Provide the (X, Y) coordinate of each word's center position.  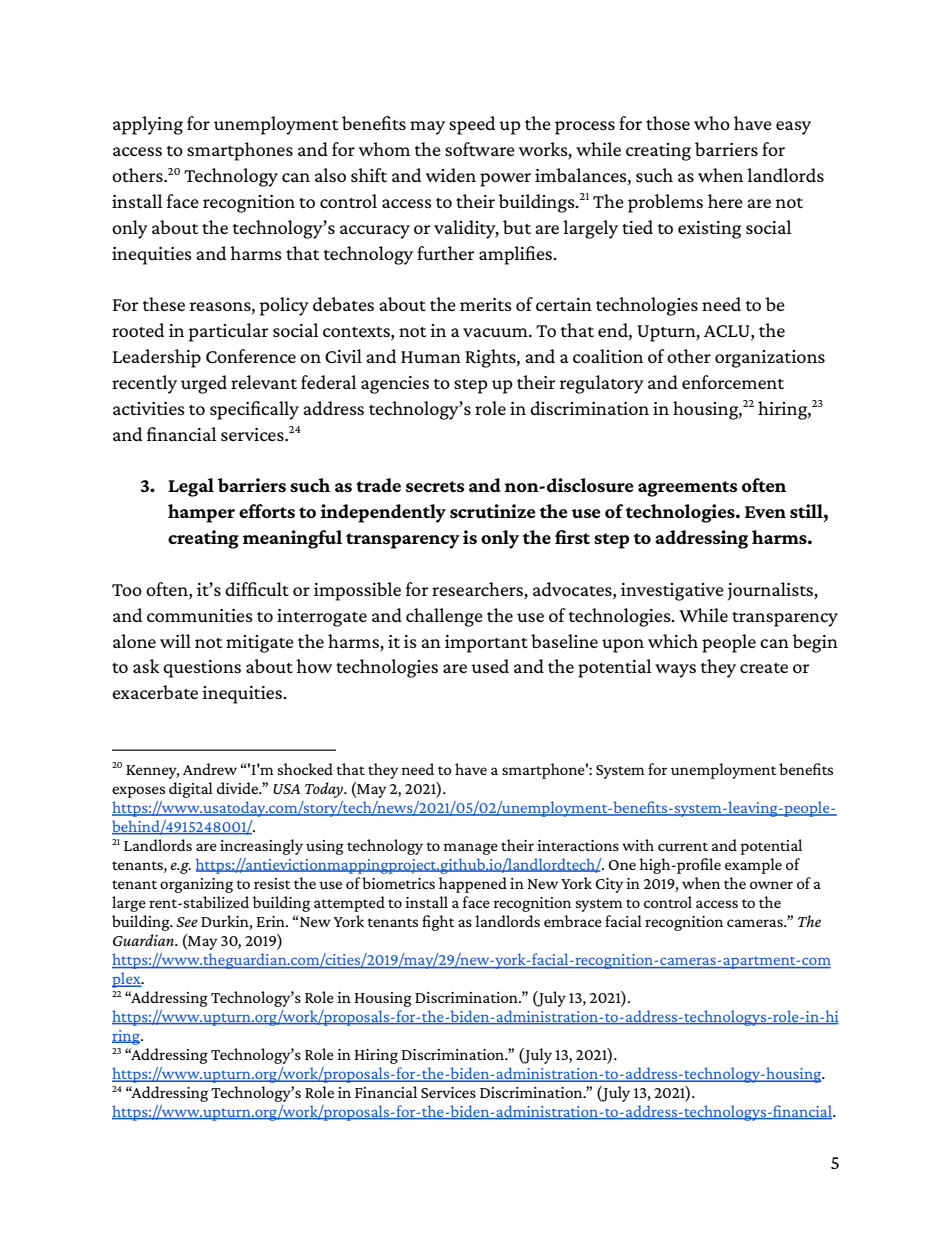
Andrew (210, 769)
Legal (191, 487)
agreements (688, 489)
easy (793, 128)
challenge (444, 617)
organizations (770, 359)
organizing (196, 885)
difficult (257, 589)
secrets (435, 487)
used (490, 666)
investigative (672, 592)
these (164, 304)
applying (148, 125)
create (764, 668)
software (480, 149)
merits (486, 304)
